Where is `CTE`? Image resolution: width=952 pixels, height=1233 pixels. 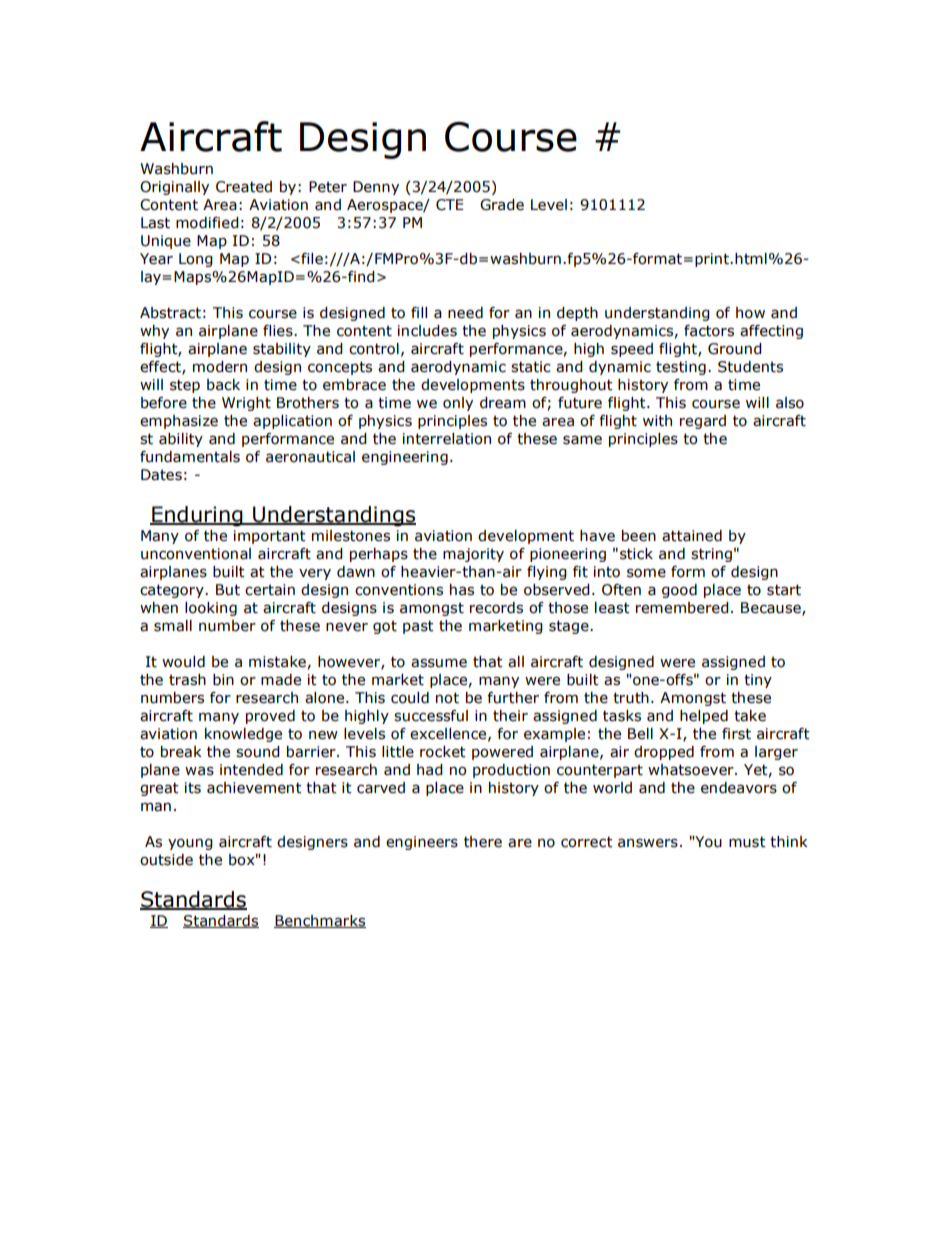 CTE is located at coordinates (449, 205).
